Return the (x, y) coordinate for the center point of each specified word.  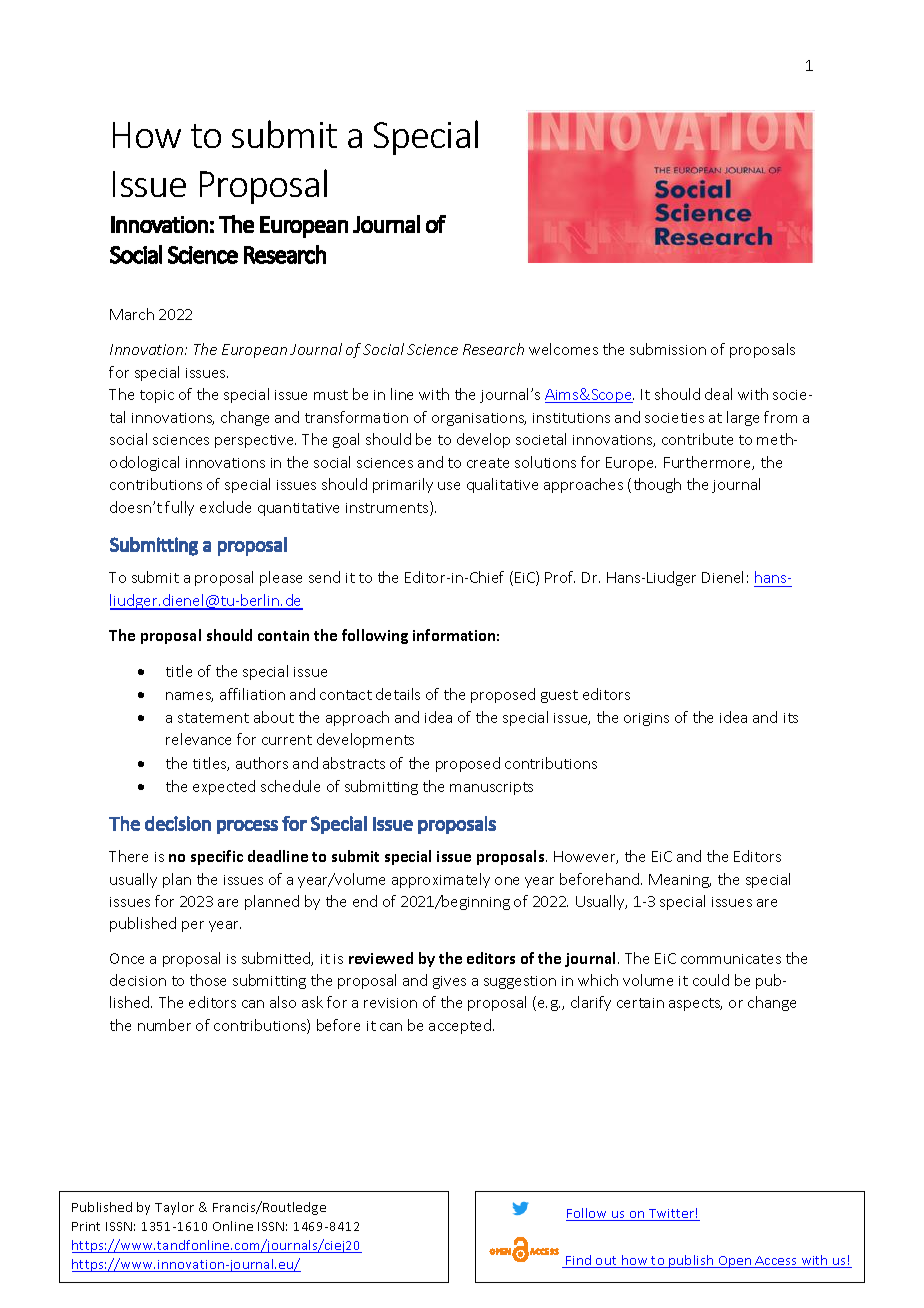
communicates (731, 959)
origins (646, 719)
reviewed (381, 958)
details (398, 694)
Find (579, 1261)
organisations (479, 419)
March (132, 314)
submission (668, 349)
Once (127, 958)
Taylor (174, 1208)
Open (735, 1262)
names (189, 697)
